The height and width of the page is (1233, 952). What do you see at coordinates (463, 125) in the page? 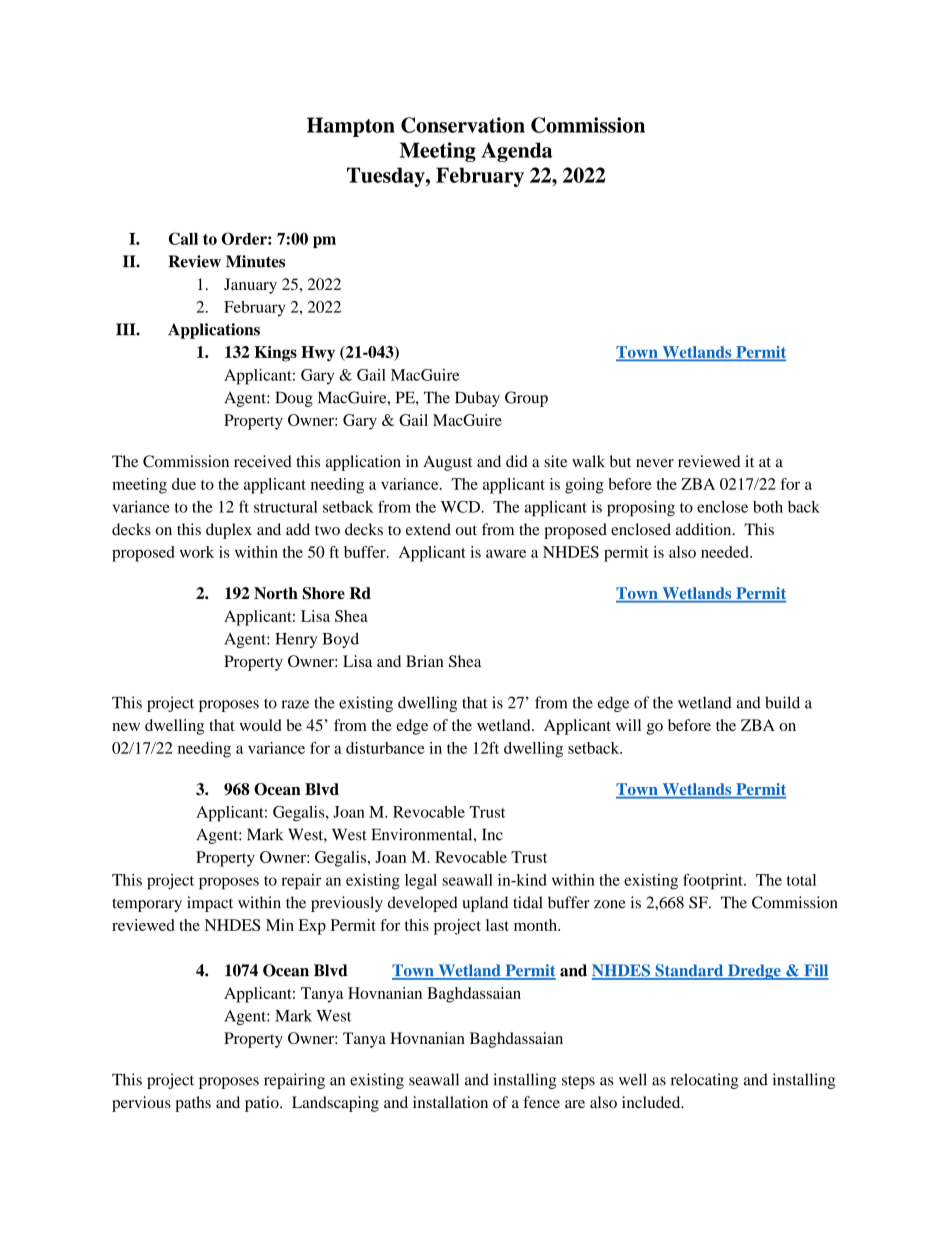
I see `Conservation` at bounding box center [463, 125].
